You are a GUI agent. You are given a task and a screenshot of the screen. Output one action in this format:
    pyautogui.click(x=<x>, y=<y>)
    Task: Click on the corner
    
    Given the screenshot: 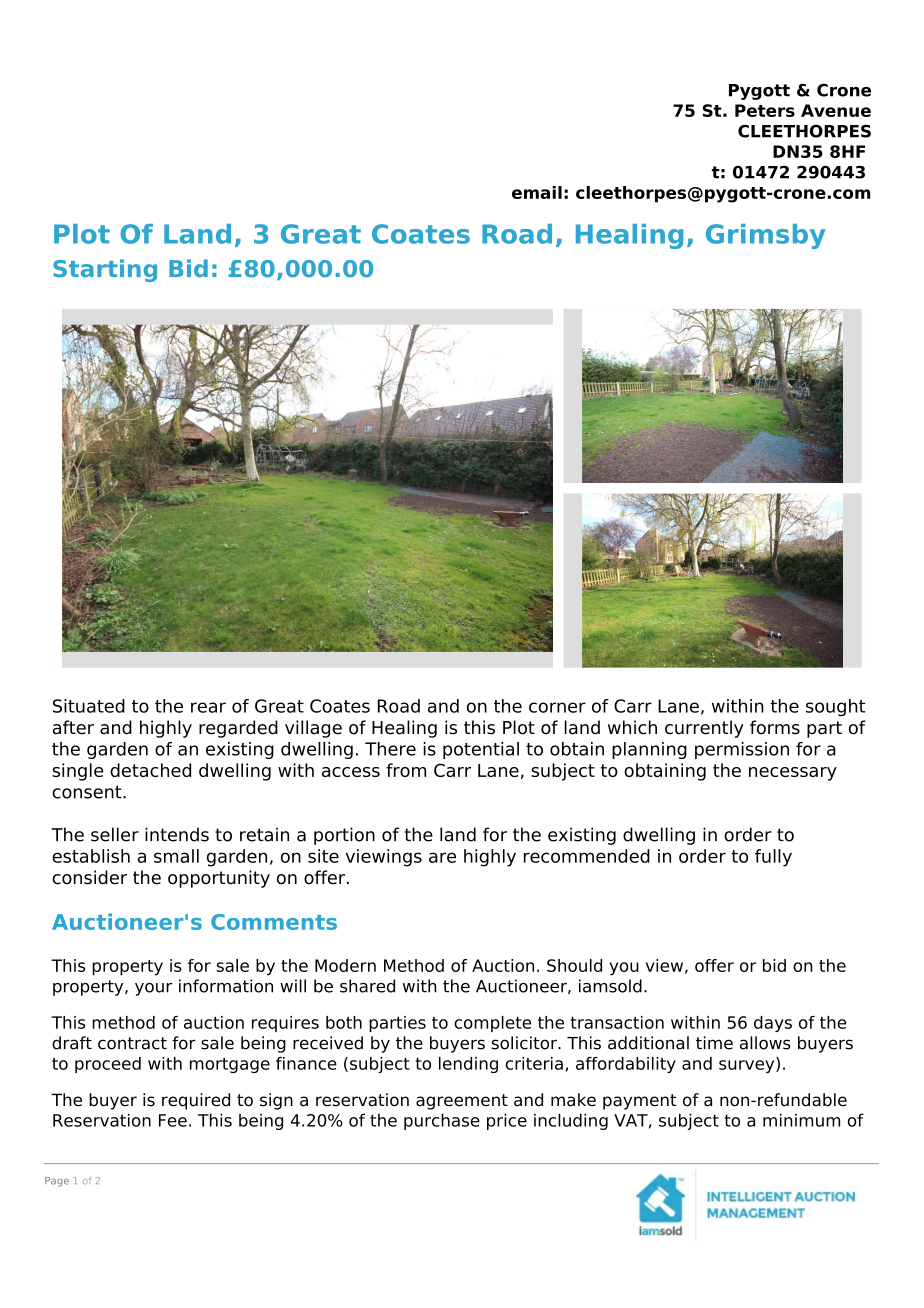 What is the action you would take?
    pyautogui.click(x=557, y=707)
